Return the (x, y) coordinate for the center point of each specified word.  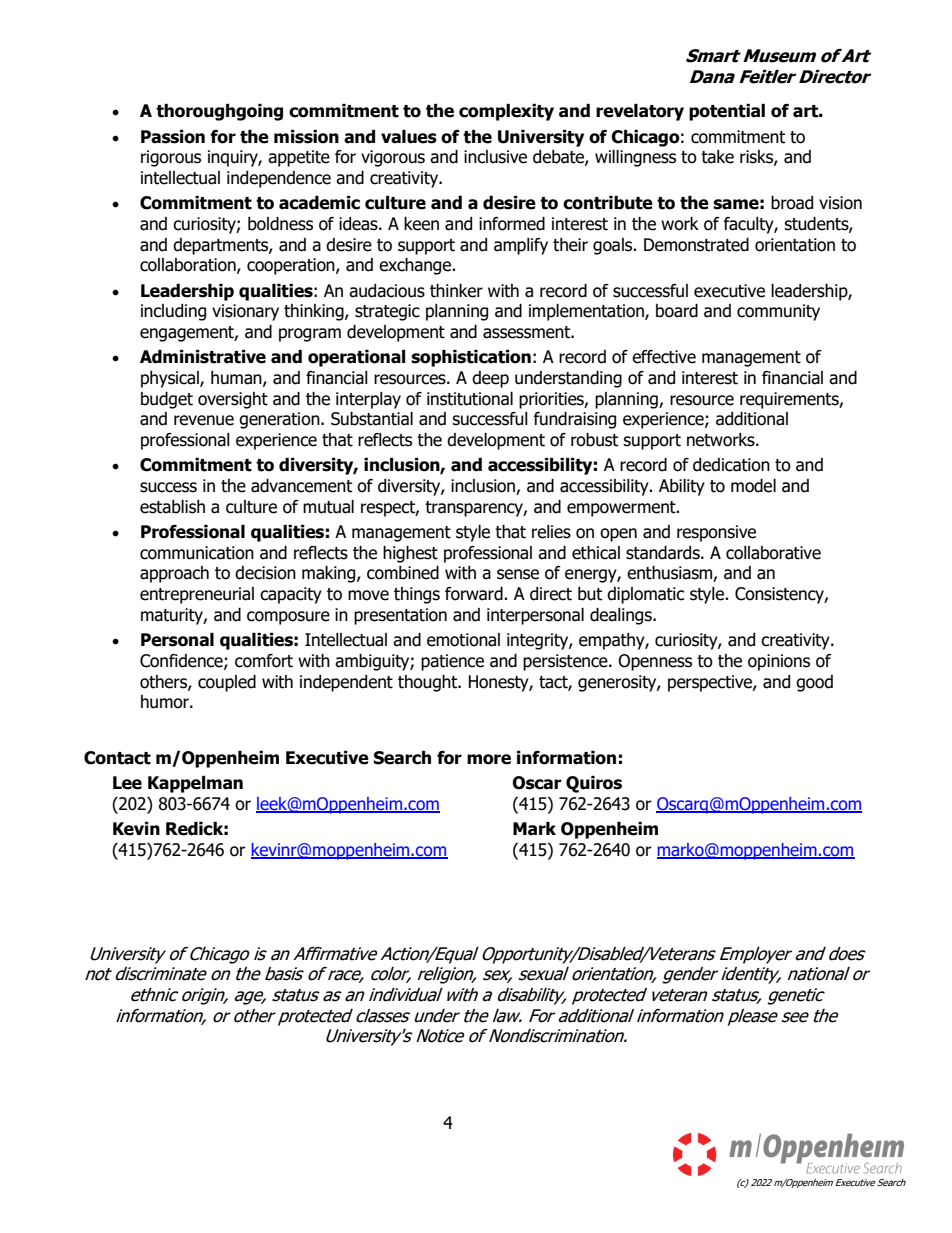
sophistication (471, 358)
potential (727, 112)
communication (197, 553)
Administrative (203, 357)
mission (306, 137)
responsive (716, 533)
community (778, 312)
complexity (506, 112)
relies (551, 532)
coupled (227, 683)
